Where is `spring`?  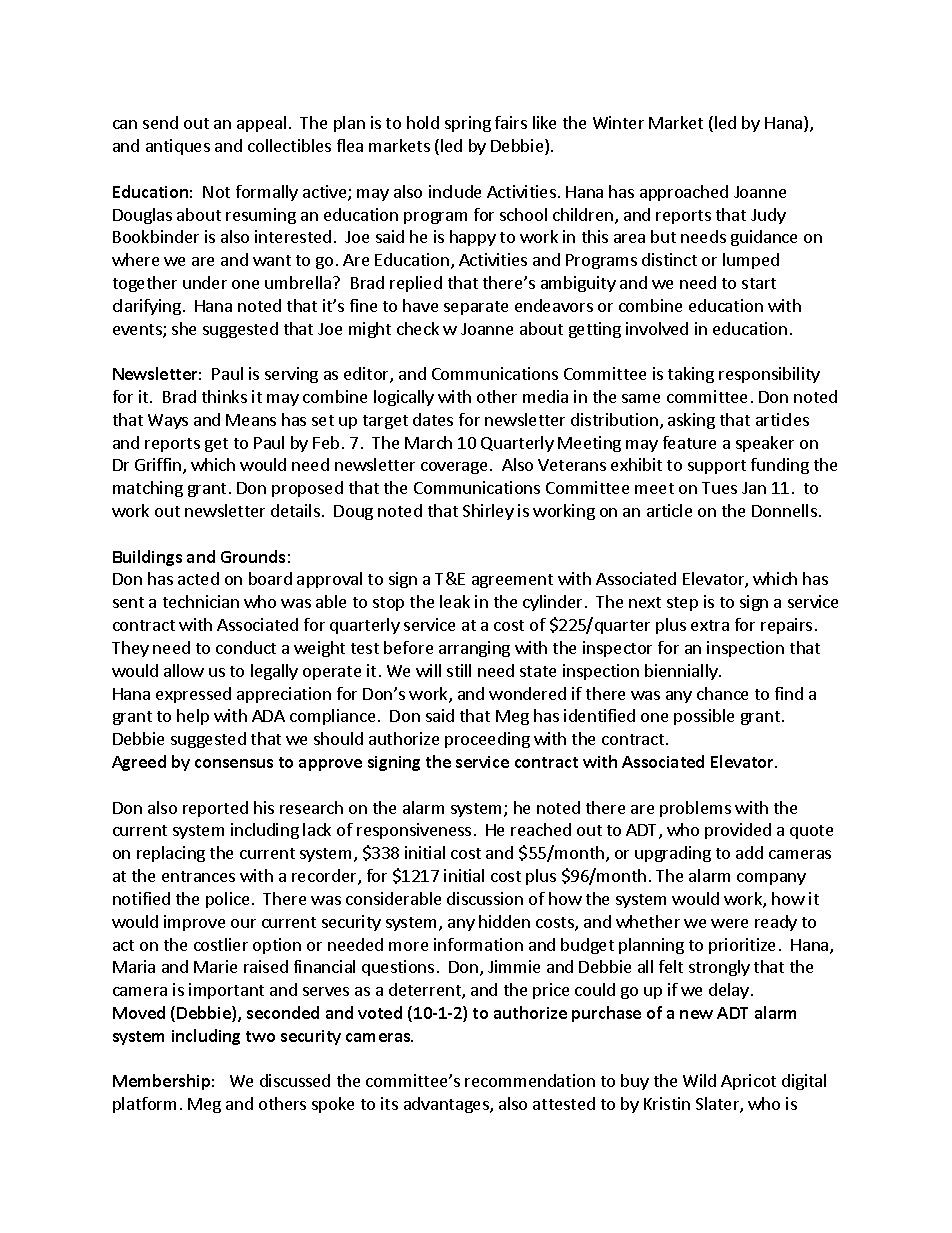 spring is located at coordinates (468, 124).
